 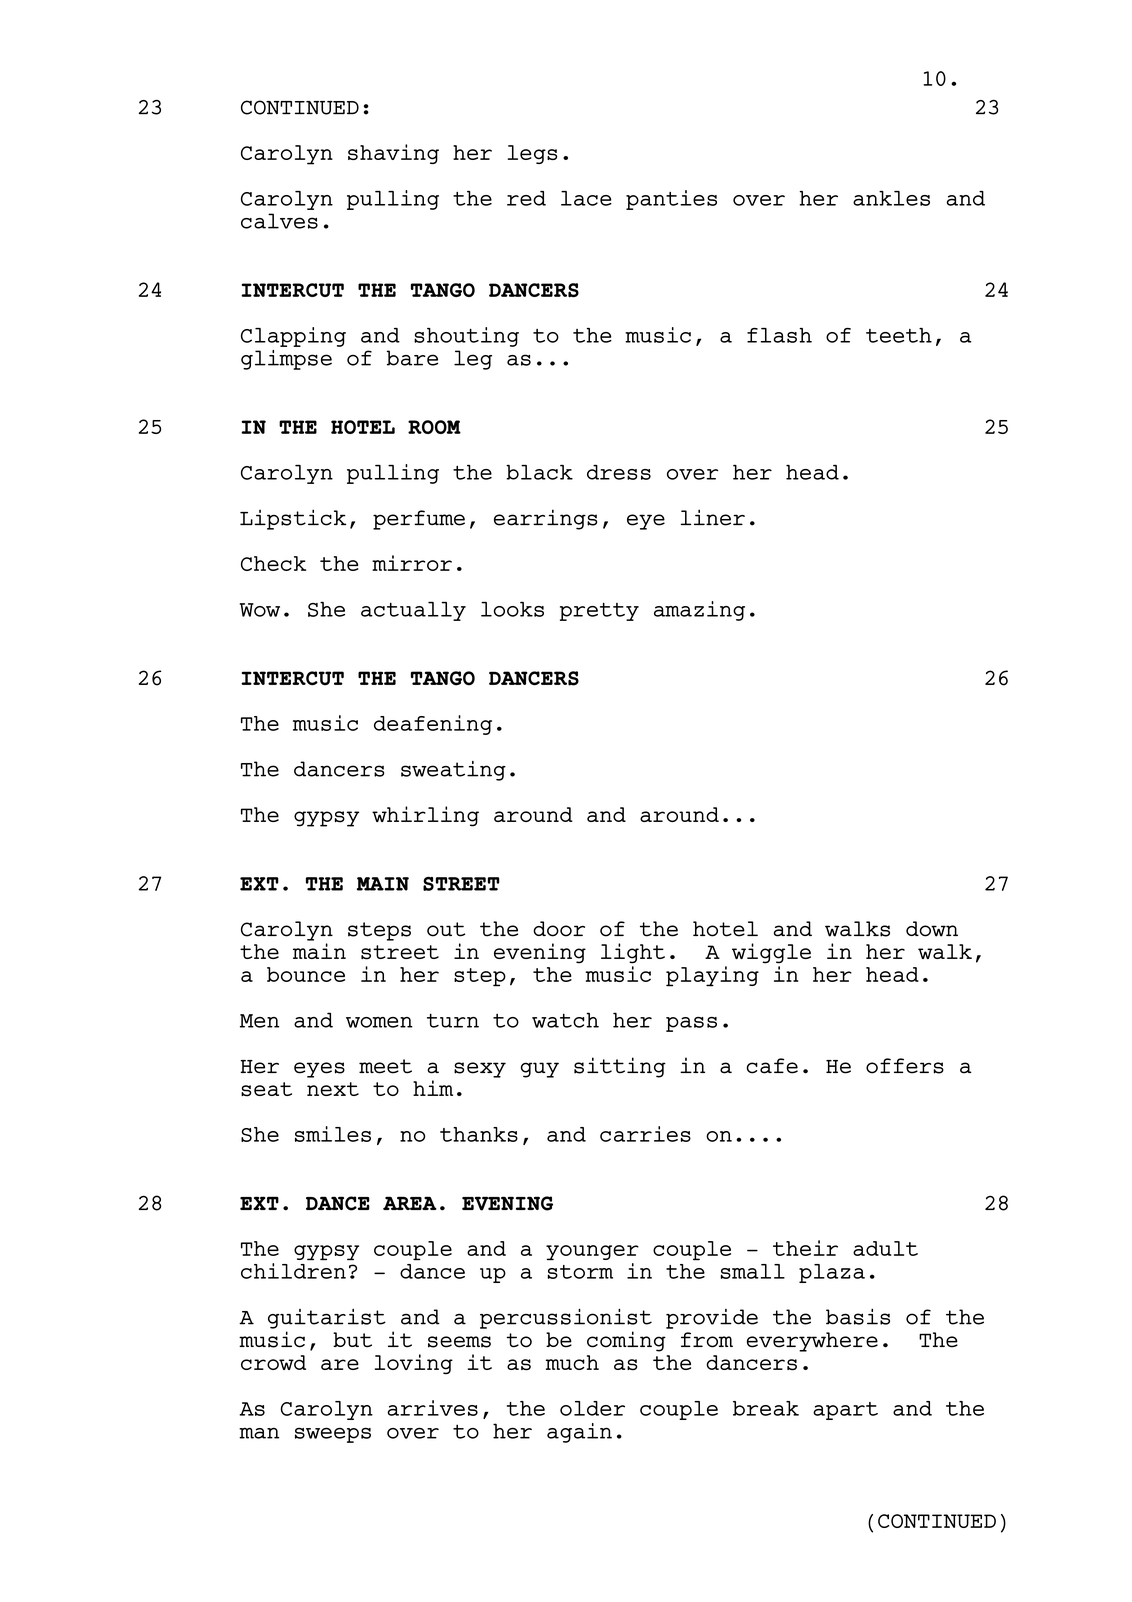 I want to click on whirling, so click(x=425, y=816).
